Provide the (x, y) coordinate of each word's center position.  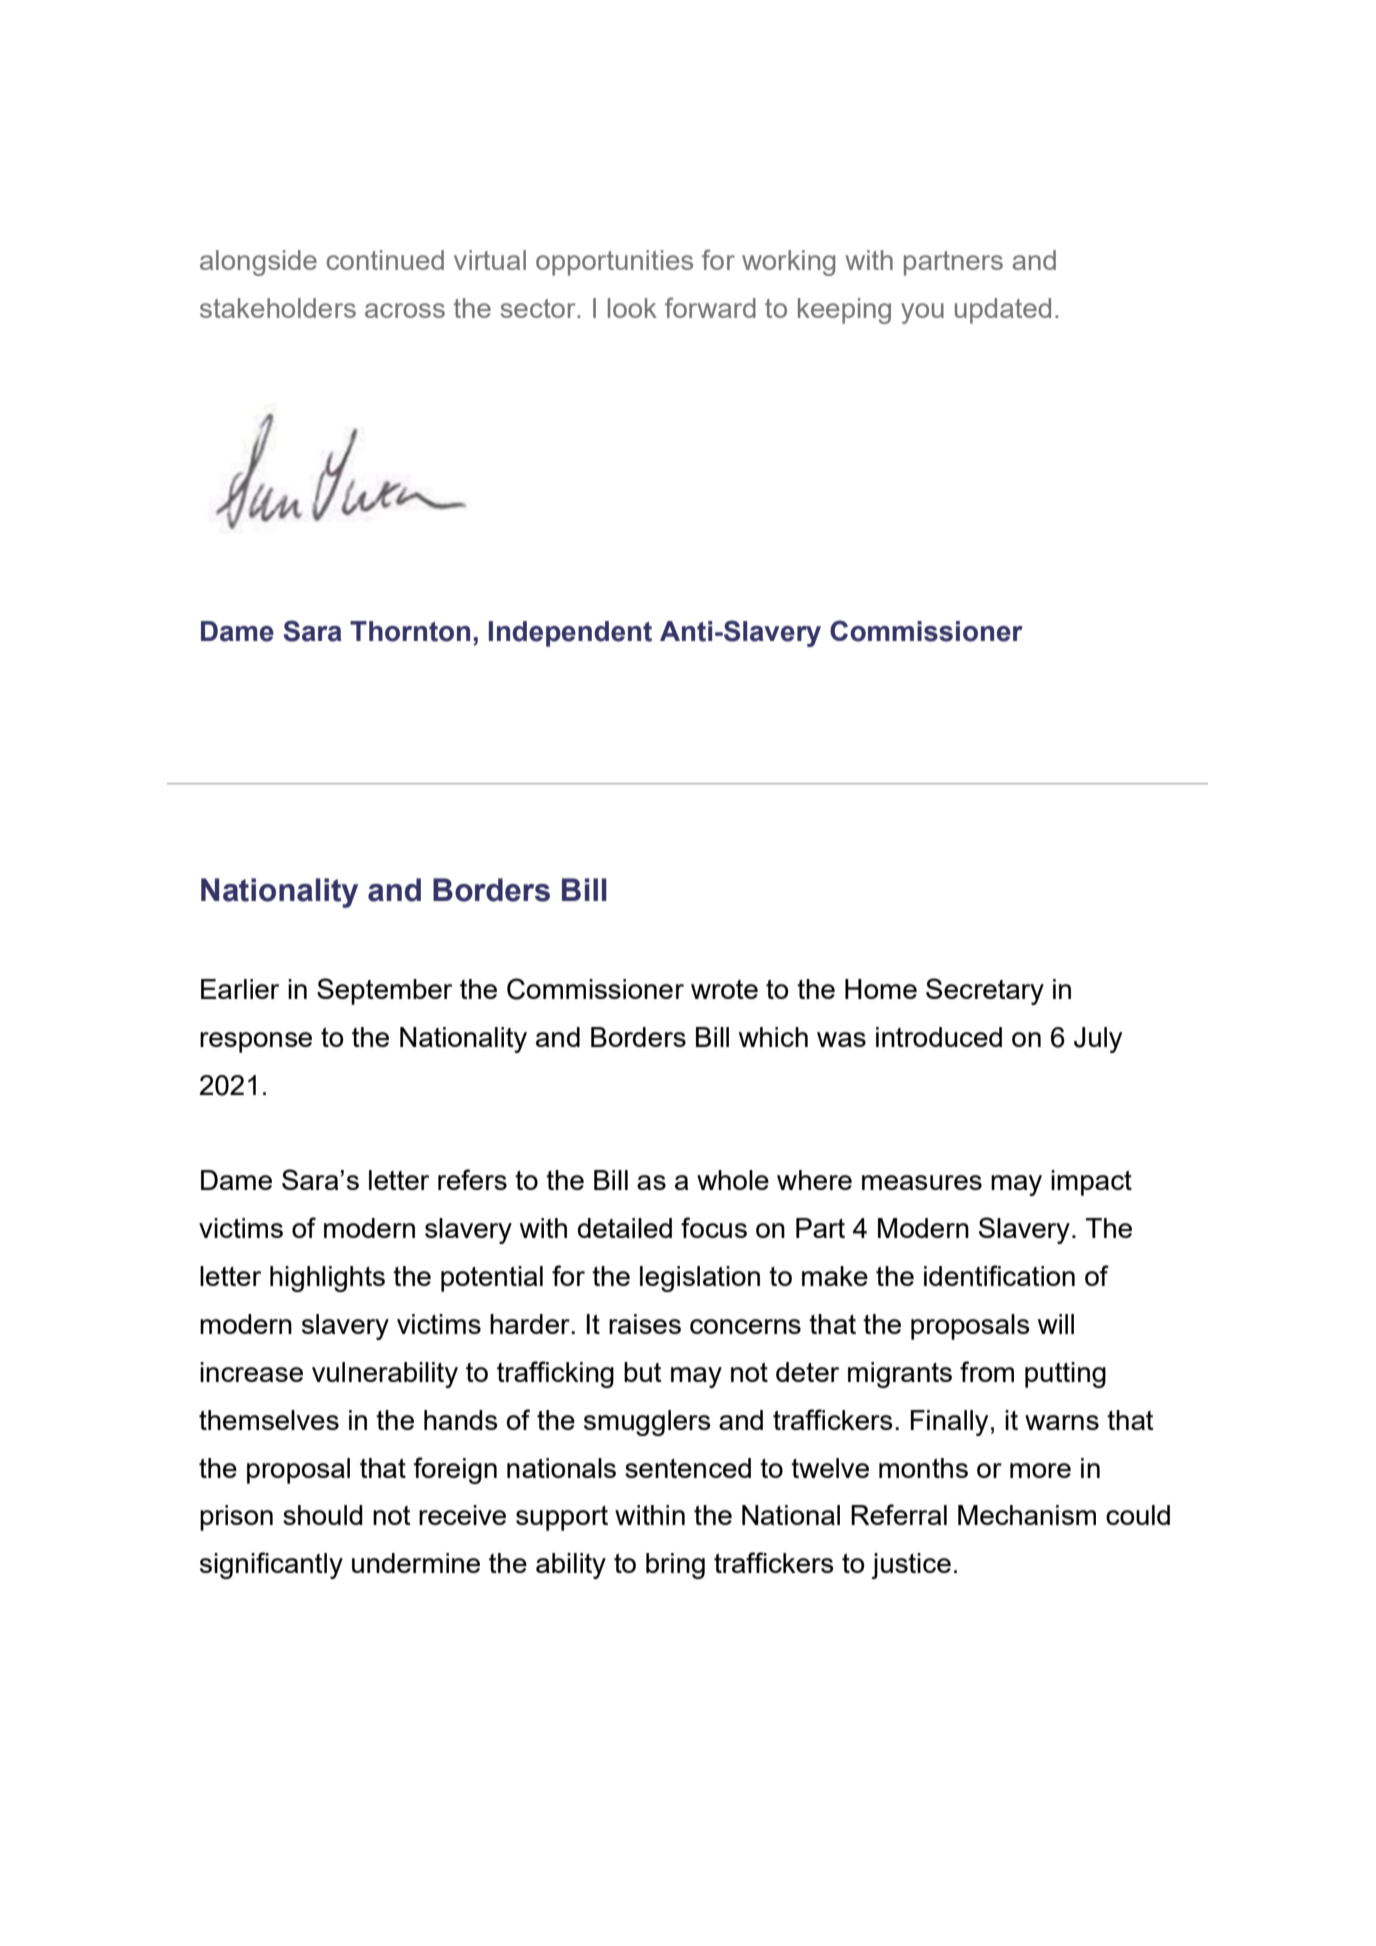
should (323, 1515)
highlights (327, 1279)
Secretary (985, 991)
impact (1091, 1183)
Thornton (410, 631)
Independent (570, 634)
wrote (724, 989)
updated (1003, 311)
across (405, 310)
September (384, 991)
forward (710, 307)
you (922, 313)
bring (675, 1566)
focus (714, 1227)
